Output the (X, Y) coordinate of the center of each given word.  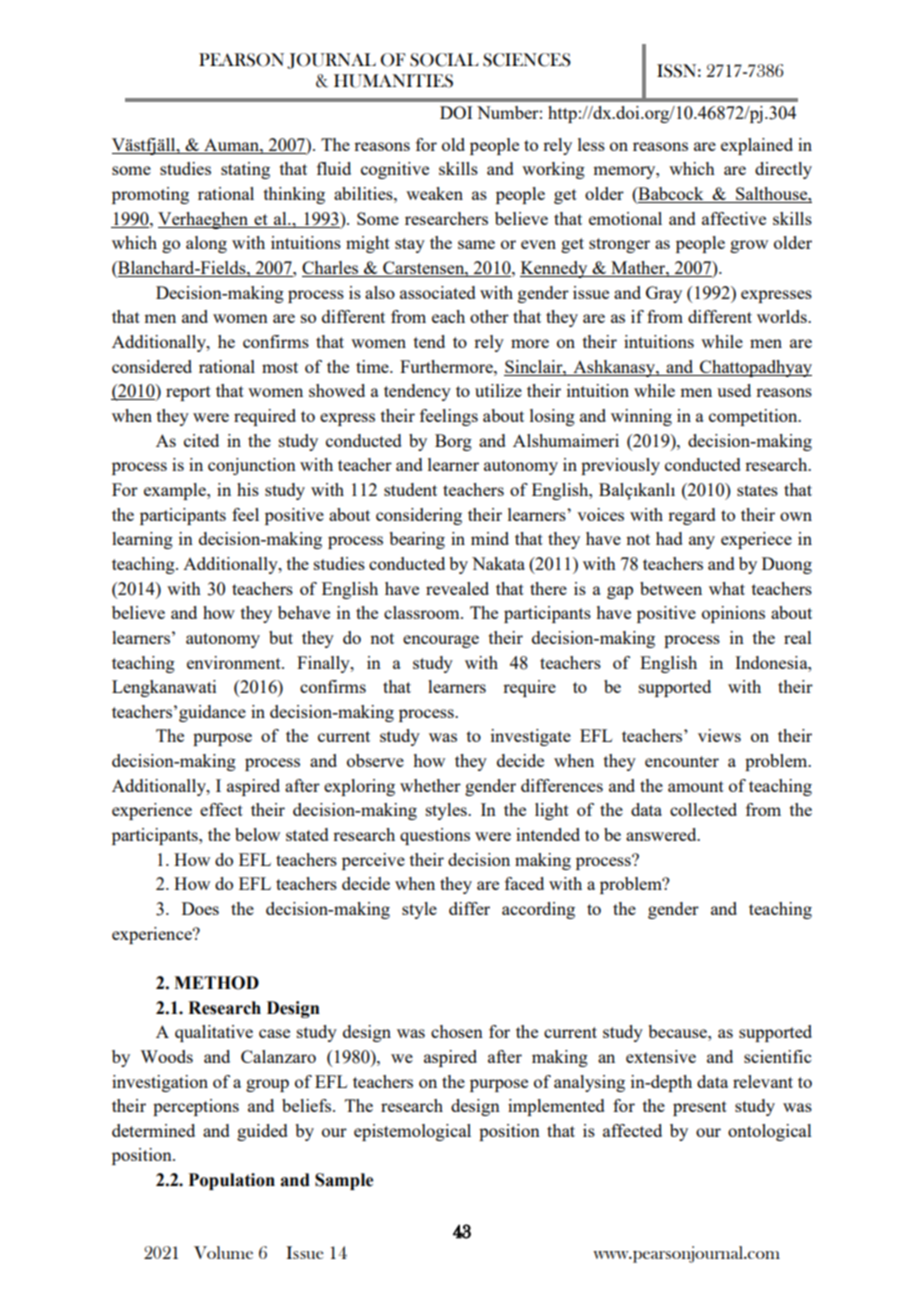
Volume (223, 1252)
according (538, 910)
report (188, 393)
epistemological (412, 1132)
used (734, 390)
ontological (770, 1132)
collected (703, 809)
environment (235, 662)
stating (245, 170)
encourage (441, 641)
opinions (733, 614)
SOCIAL (444, 60)
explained (757, 146)
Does (200, 908)
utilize (498, 390)
